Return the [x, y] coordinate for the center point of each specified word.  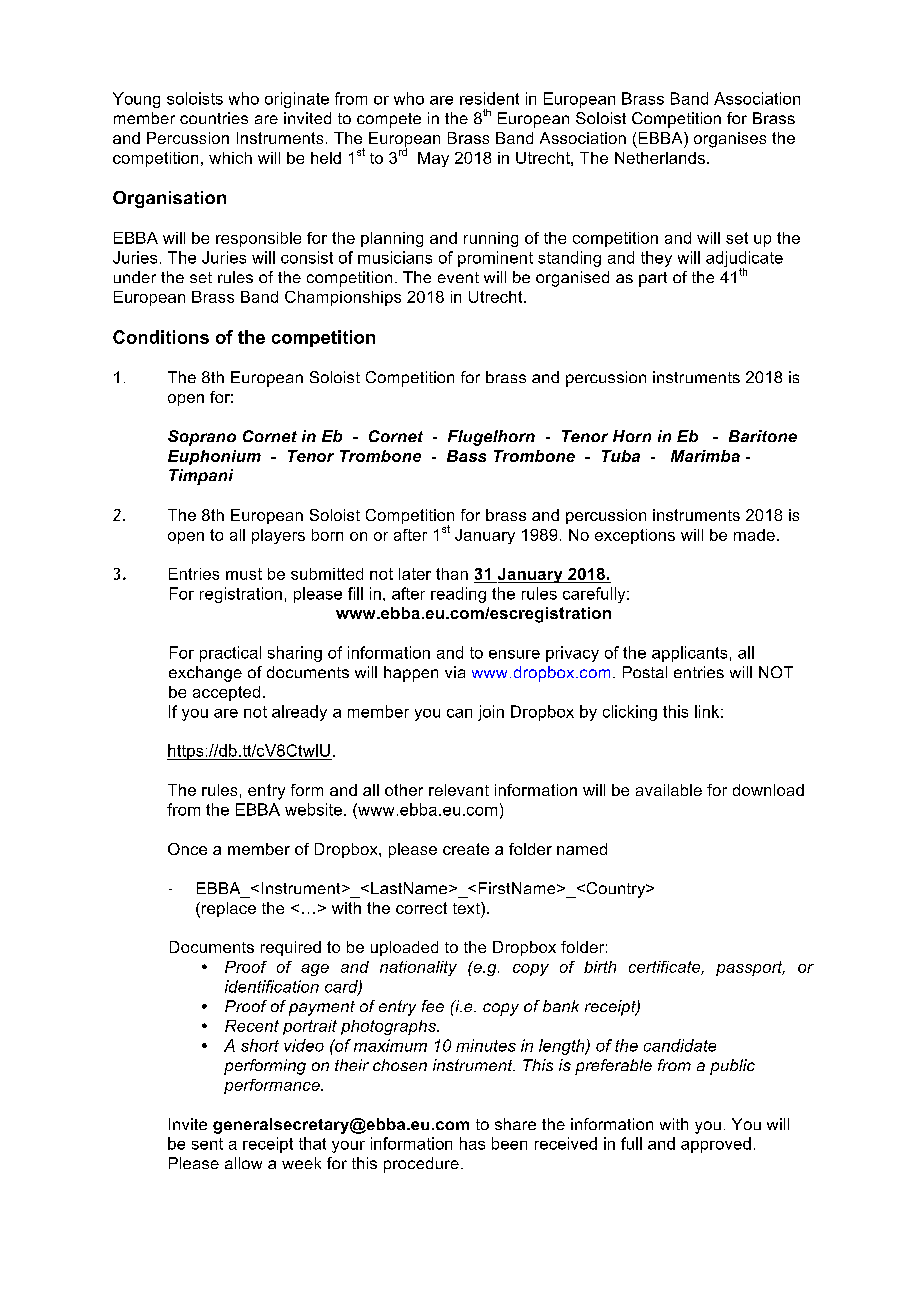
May [433, 159]
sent [207, 1144]
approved [716, 1145]
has [472, 1143]
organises [730, 140]
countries [214, 118]
